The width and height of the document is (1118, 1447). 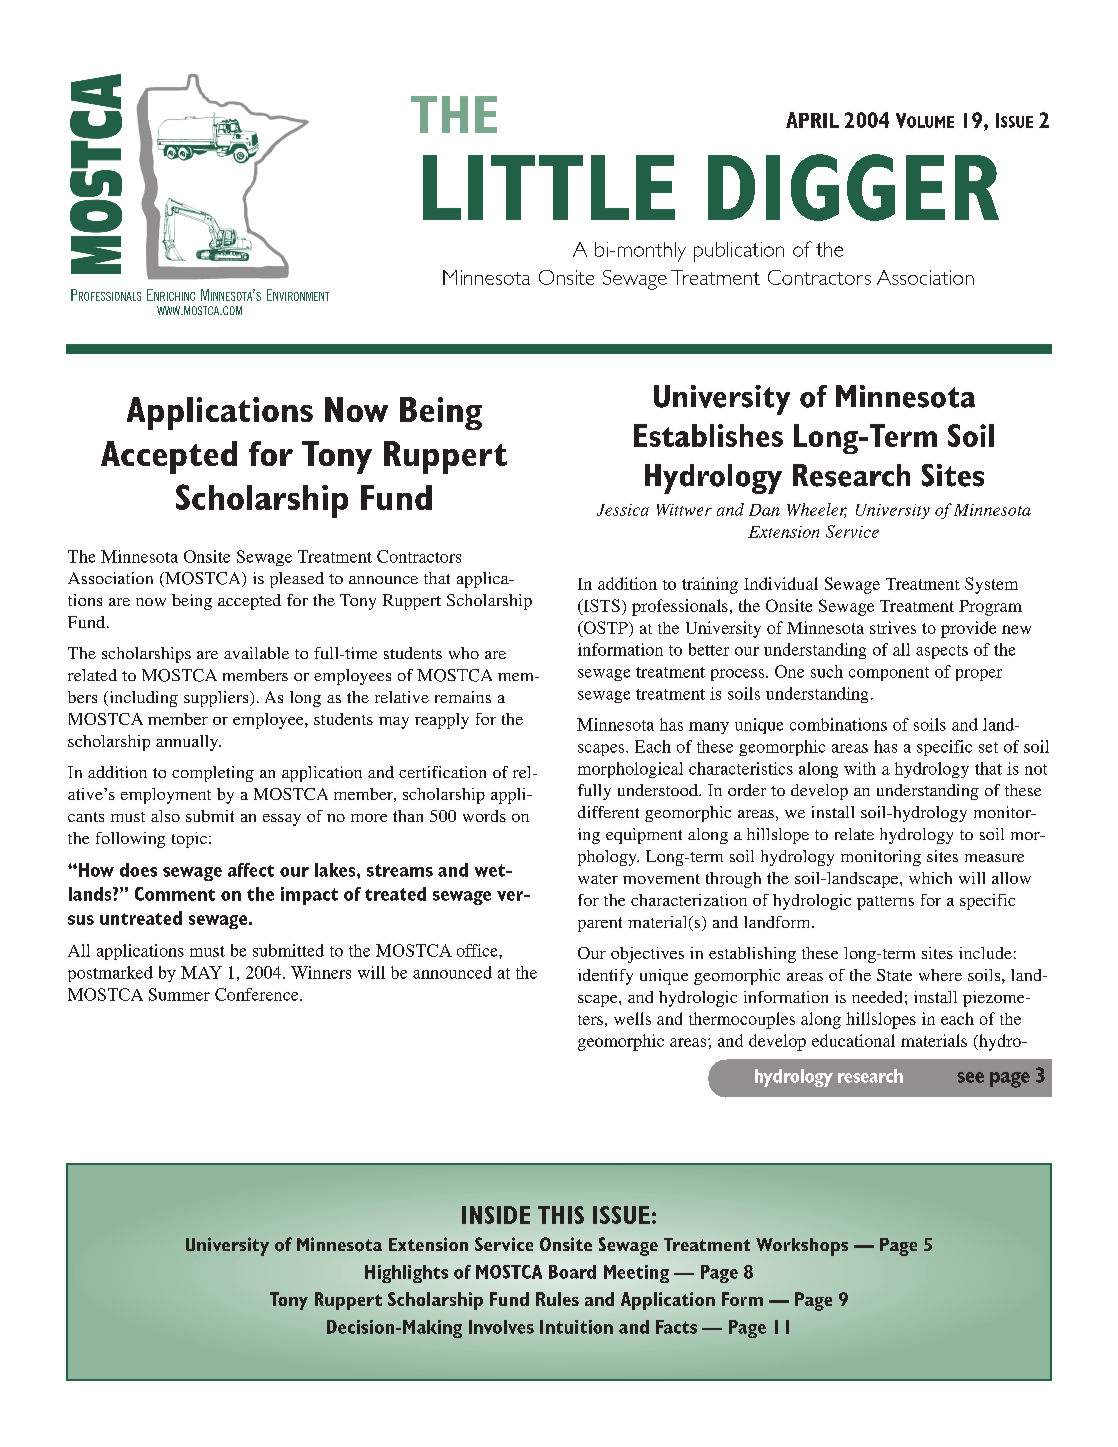 I want to click on DIGGER, so click(x=853, y=187).
